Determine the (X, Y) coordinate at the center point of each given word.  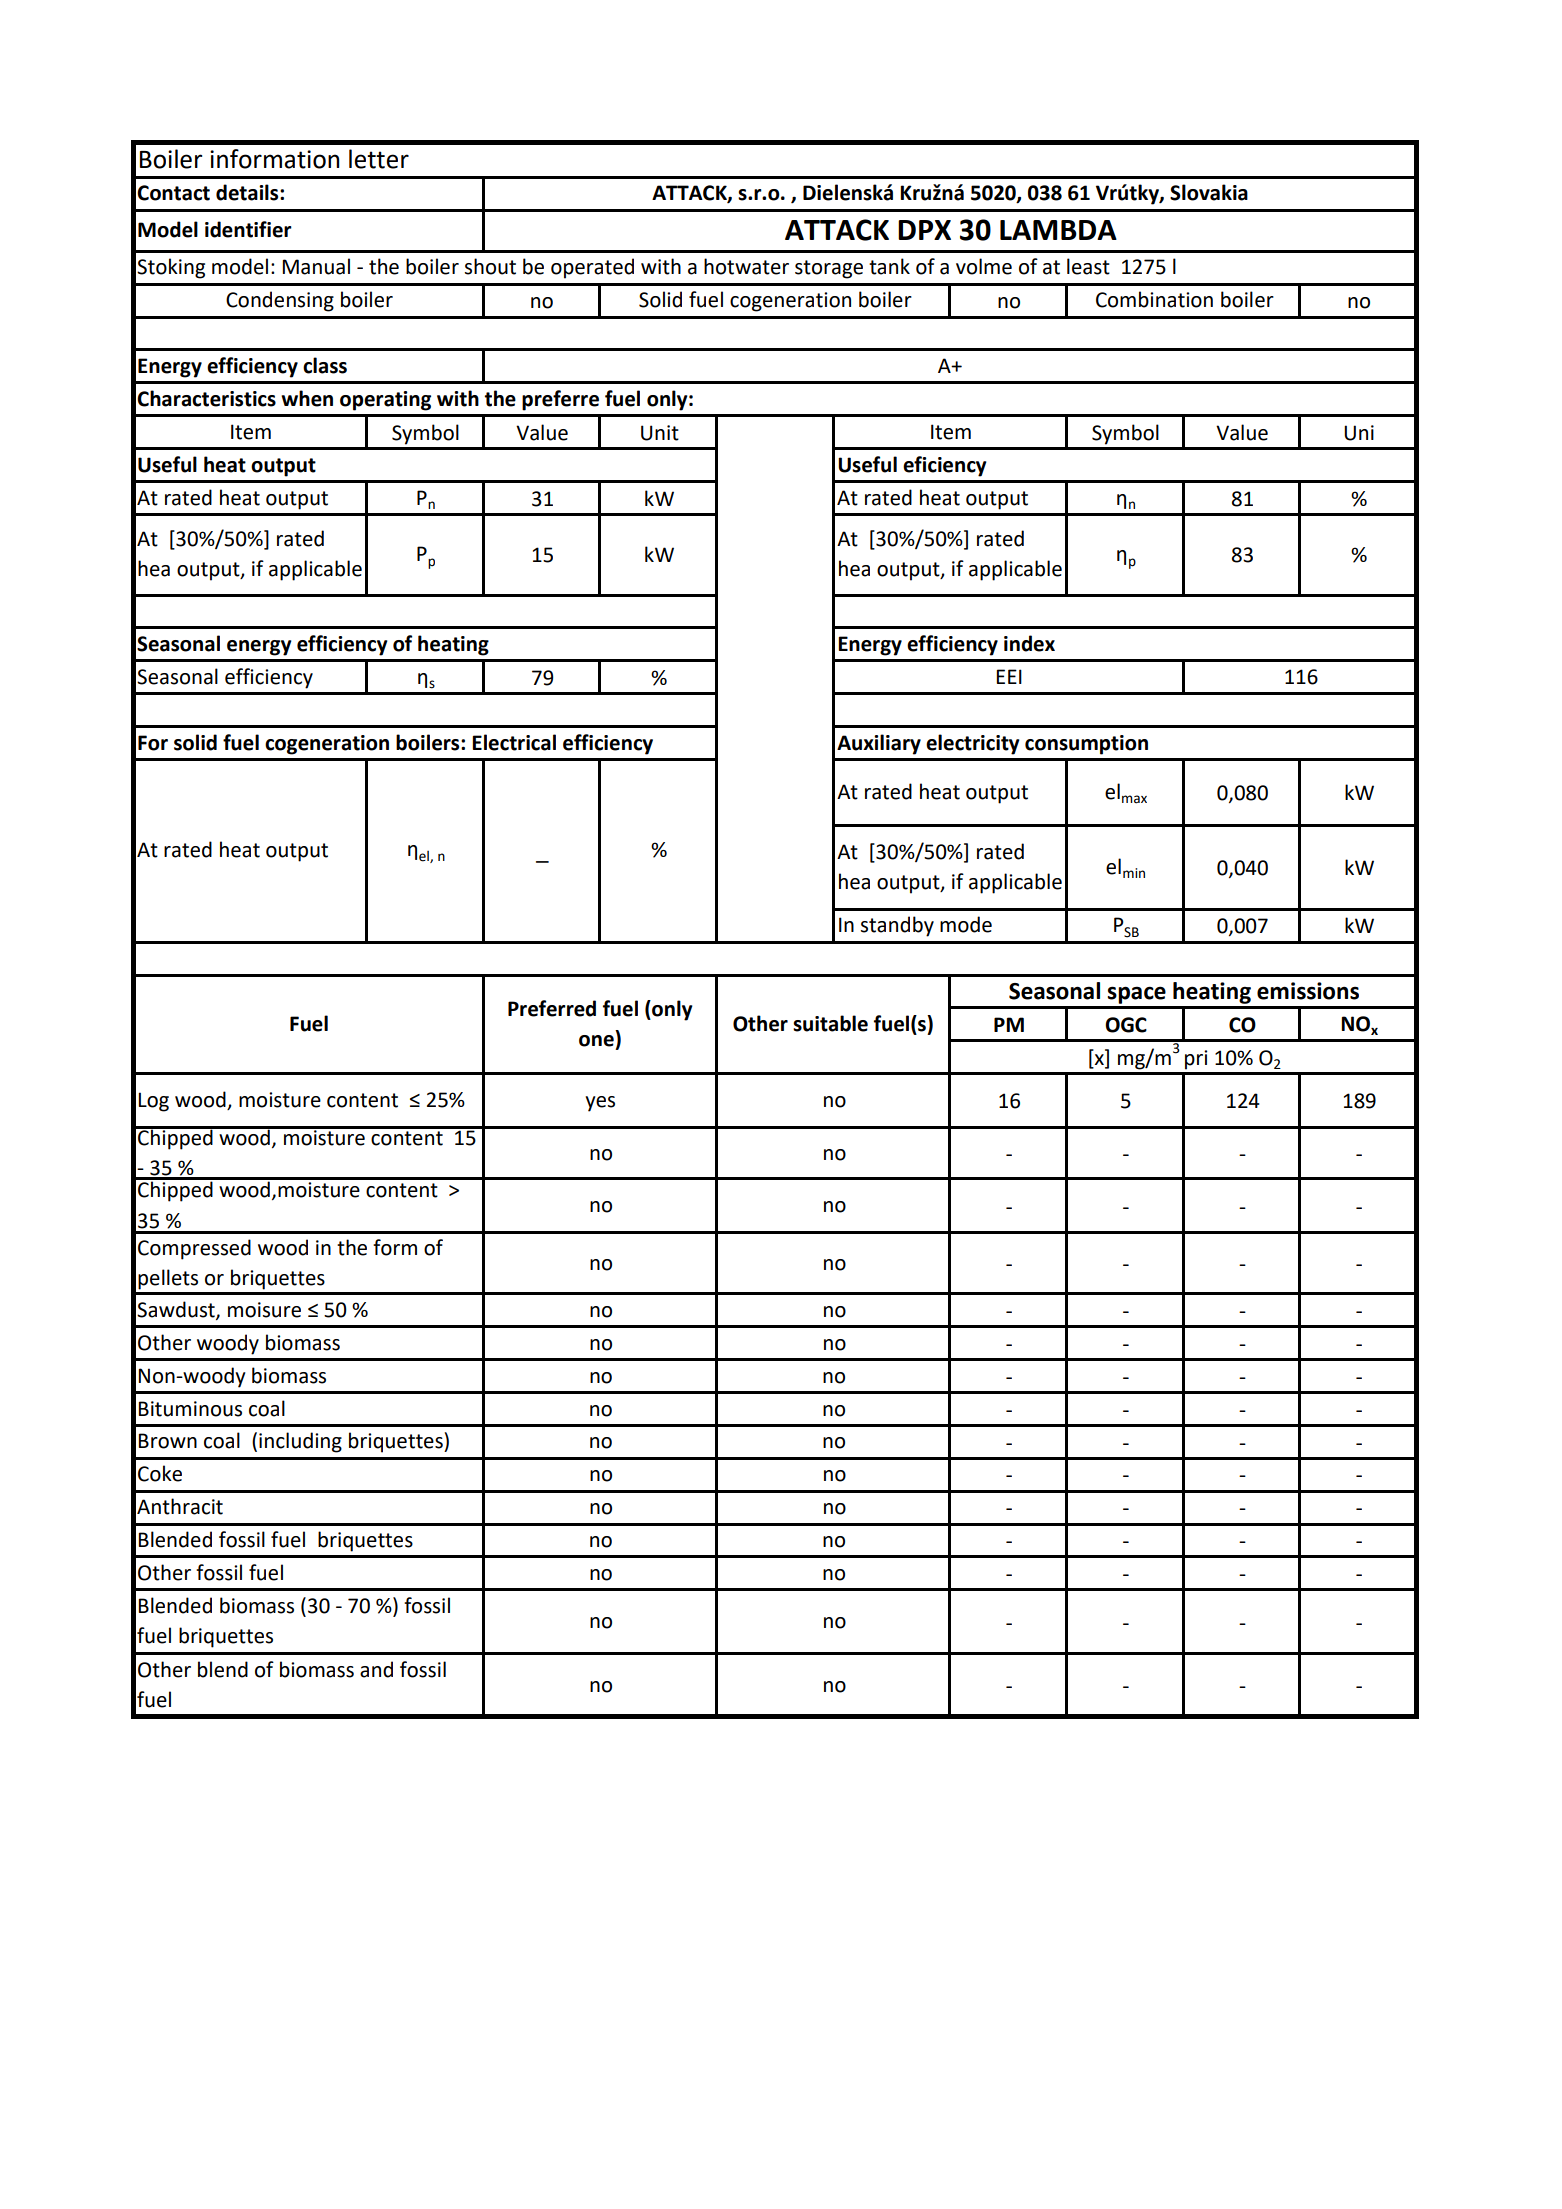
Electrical (514, 742)
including (300, 1442)
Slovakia (1209, 192)
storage (829, 269)
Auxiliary (879, 744)
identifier (248, 229)
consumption (1086, 745)
